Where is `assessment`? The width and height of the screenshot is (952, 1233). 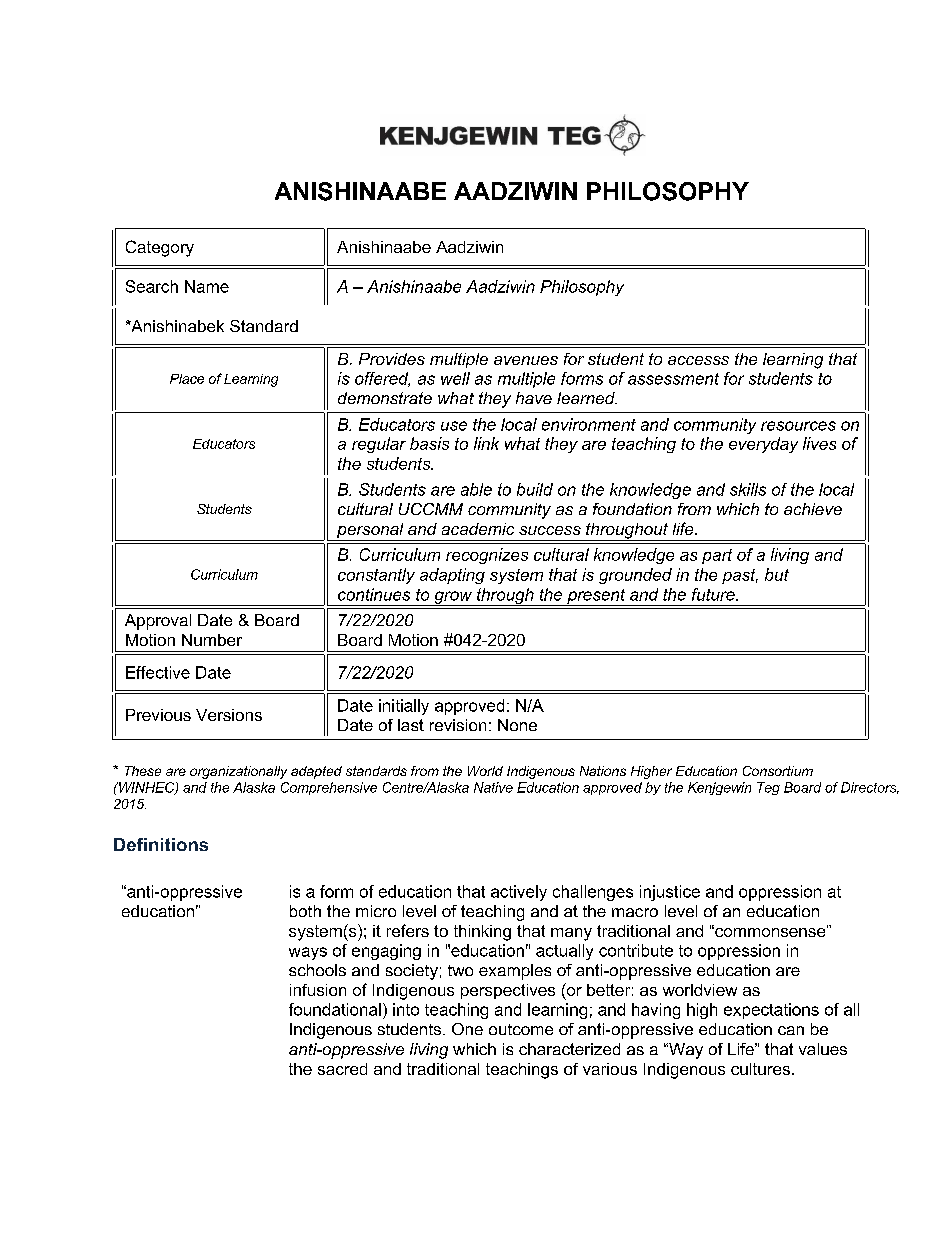
assessment is located at coordinates (673, 379).
